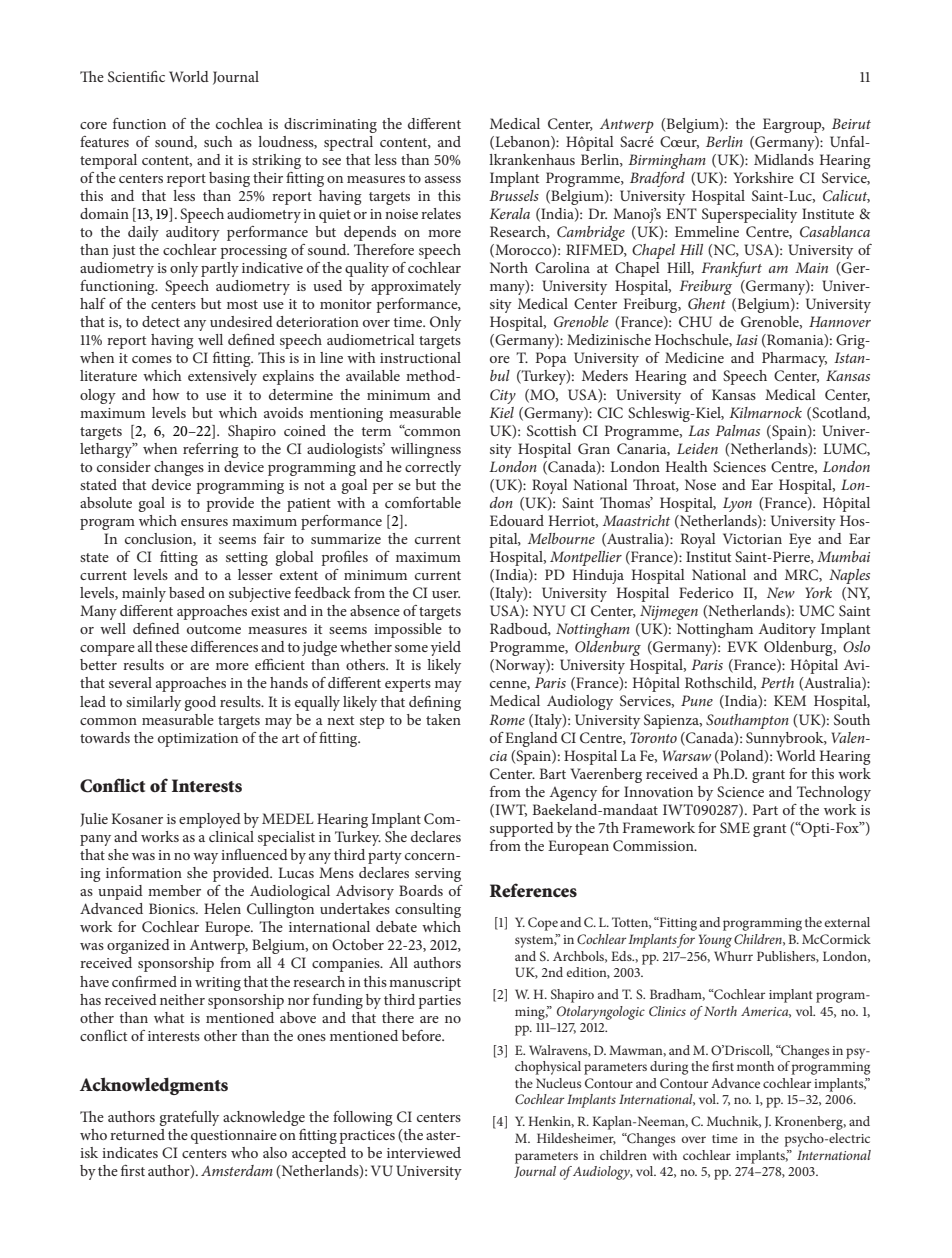 This page has height=1258, width=952. I want to click on New, so click(781, 592).
